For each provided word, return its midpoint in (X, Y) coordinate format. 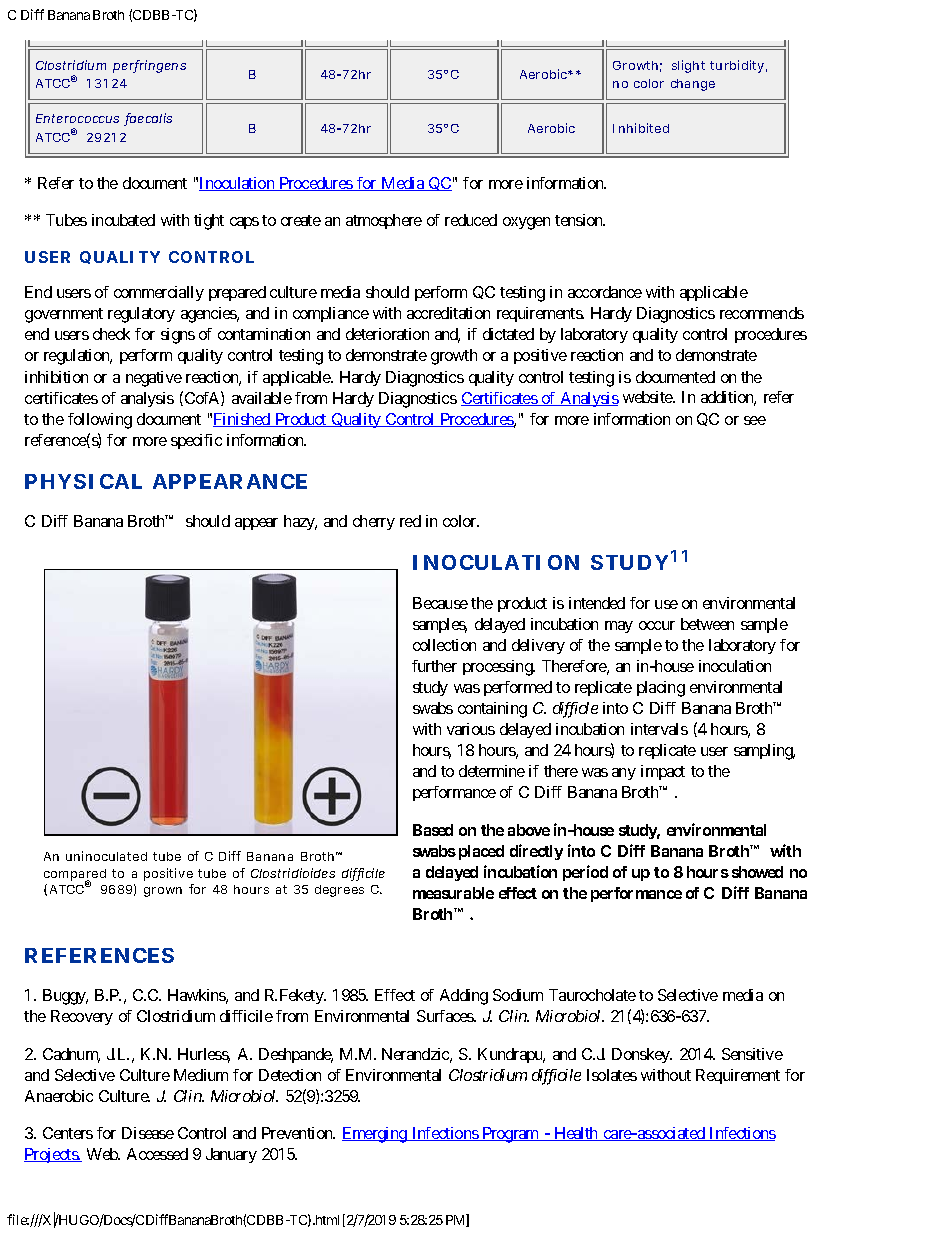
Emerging (375, 1135)
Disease (148, 1133)
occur (657, 625)
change (693, 85)
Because (440, 603)
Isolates (612, 1075)
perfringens (149, 66)
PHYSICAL (83, 481)
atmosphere (384, 221)
